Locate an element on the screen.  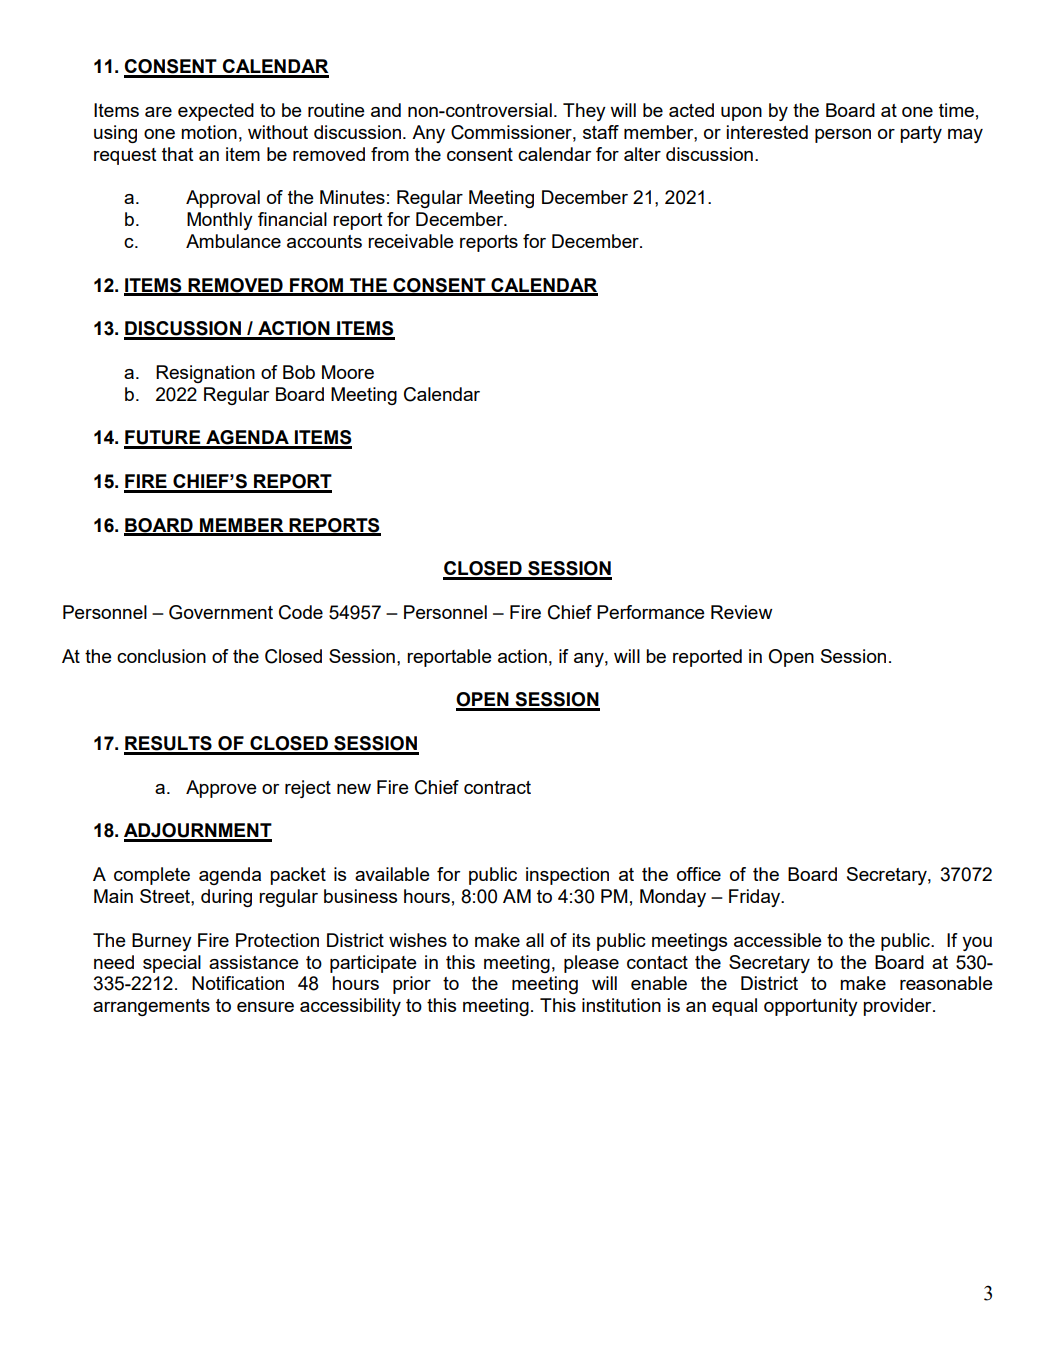
Resignation is located at coordinates (205, 374).
